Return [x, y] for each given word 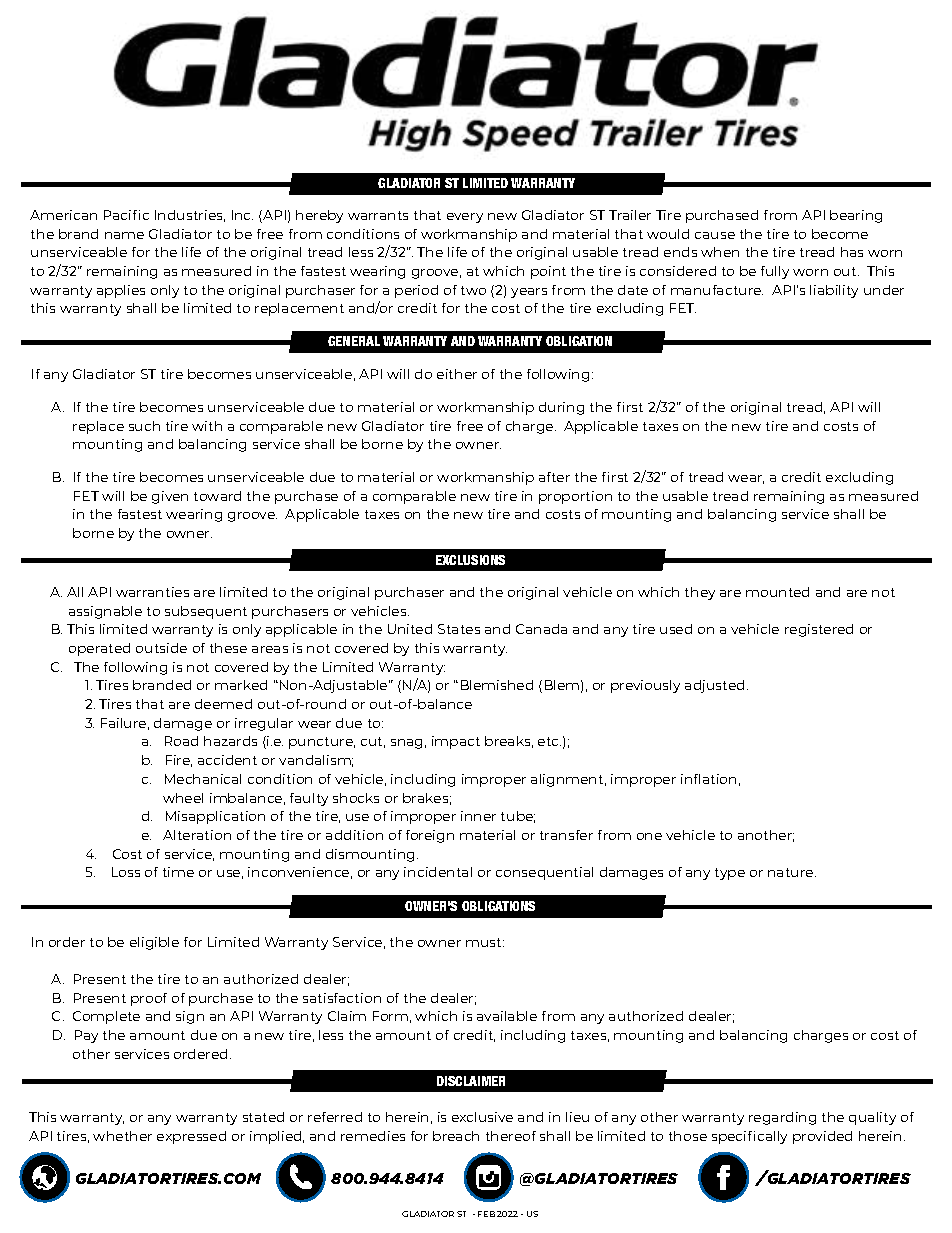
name [124, 235]
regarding [782, 1118]
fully [775, 272]
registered [819, 630]
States [459, 629]
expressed [191, 1137]
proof [149, 999]
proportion [575, 497]
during [561, 408]
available [507, 1016]
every [465, 218]
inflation [708, 779]
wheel [183, 798]
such [144, 426]
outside [161, 648]
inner [478, 816]
